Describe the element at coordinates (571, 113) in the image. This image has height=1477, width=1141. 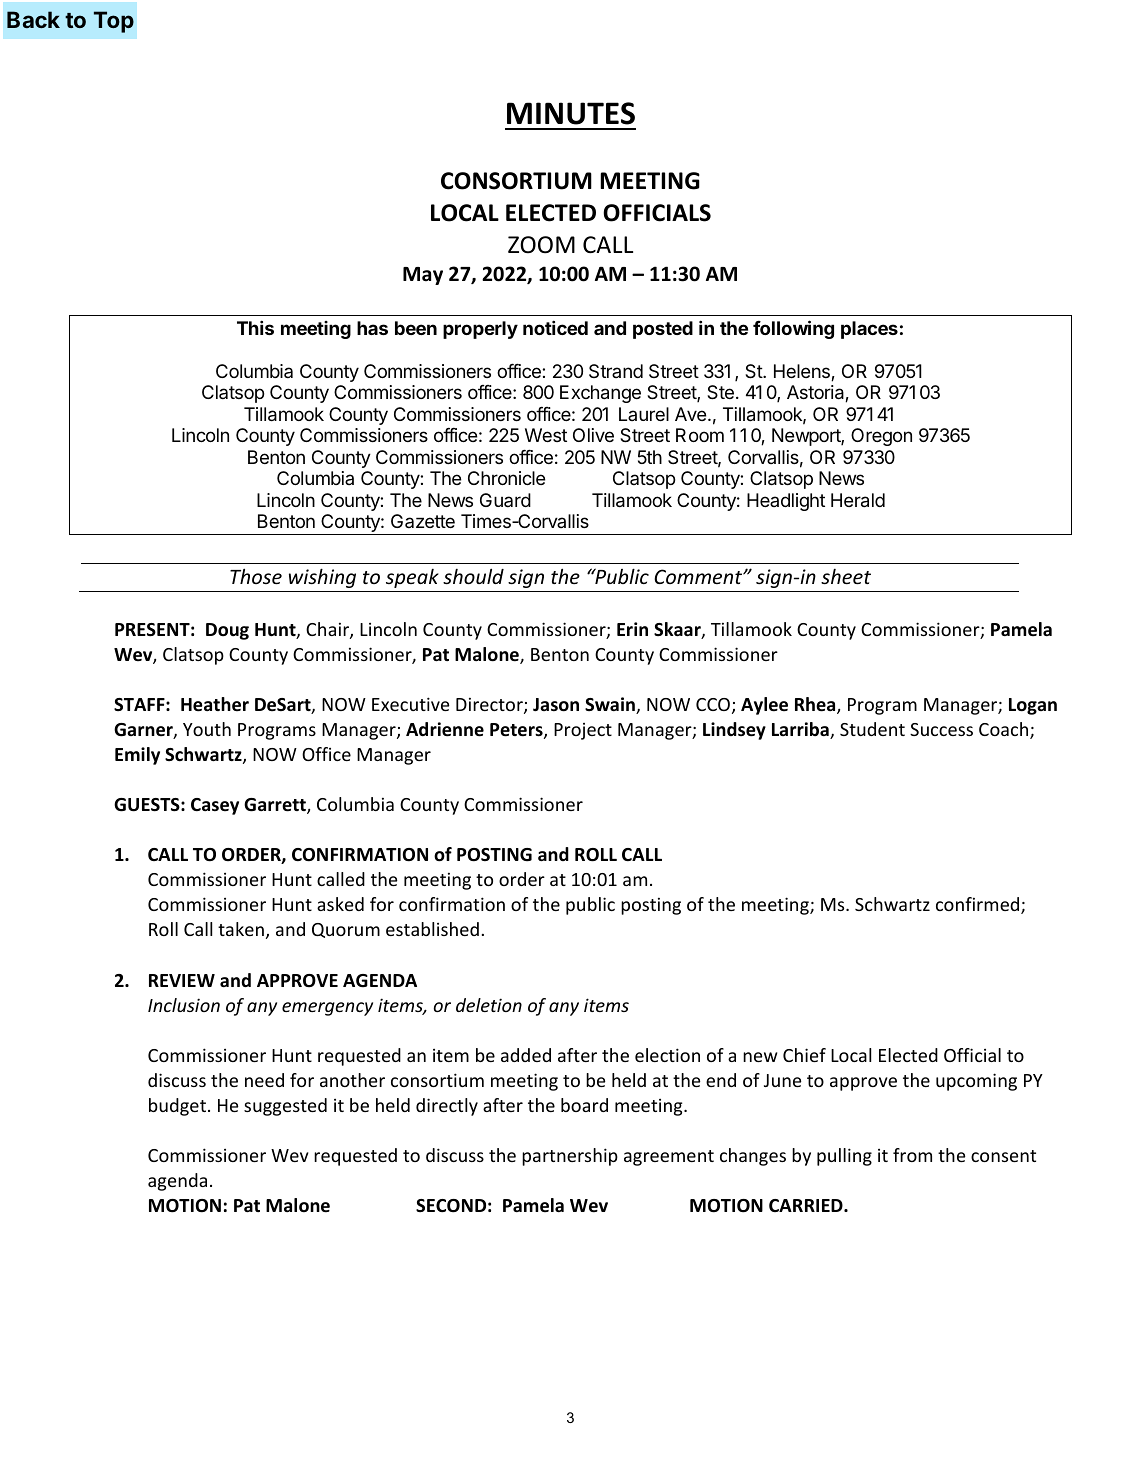
I see `MINUTES` at that location.
